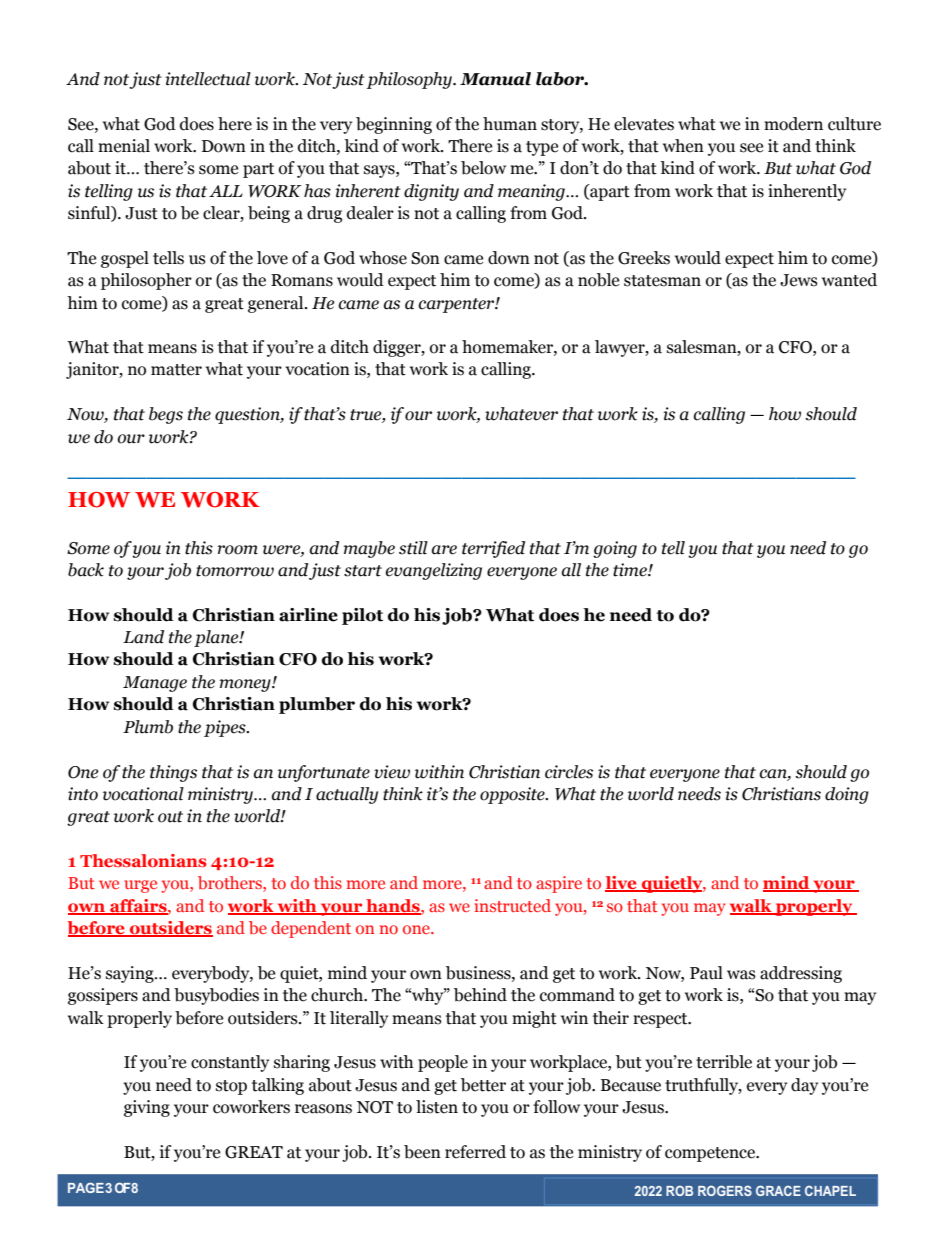 This screenshot has width=952, height=1233. Describe the element at coordinates (147, 1108) in the screenshot. I see `giving` at that location.
